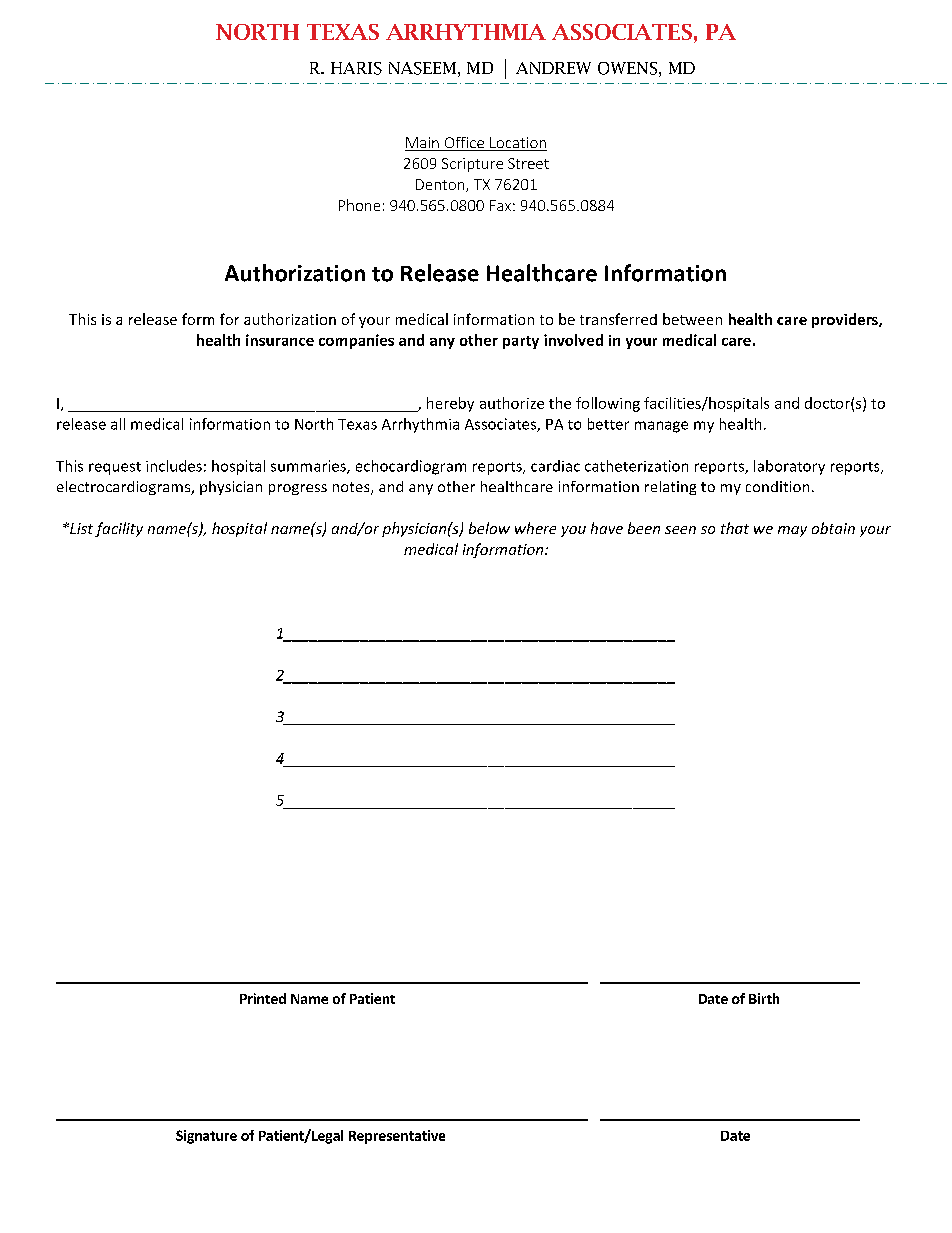 This page has height=1233, width=952. I want to click on below, so click(489, 528).
